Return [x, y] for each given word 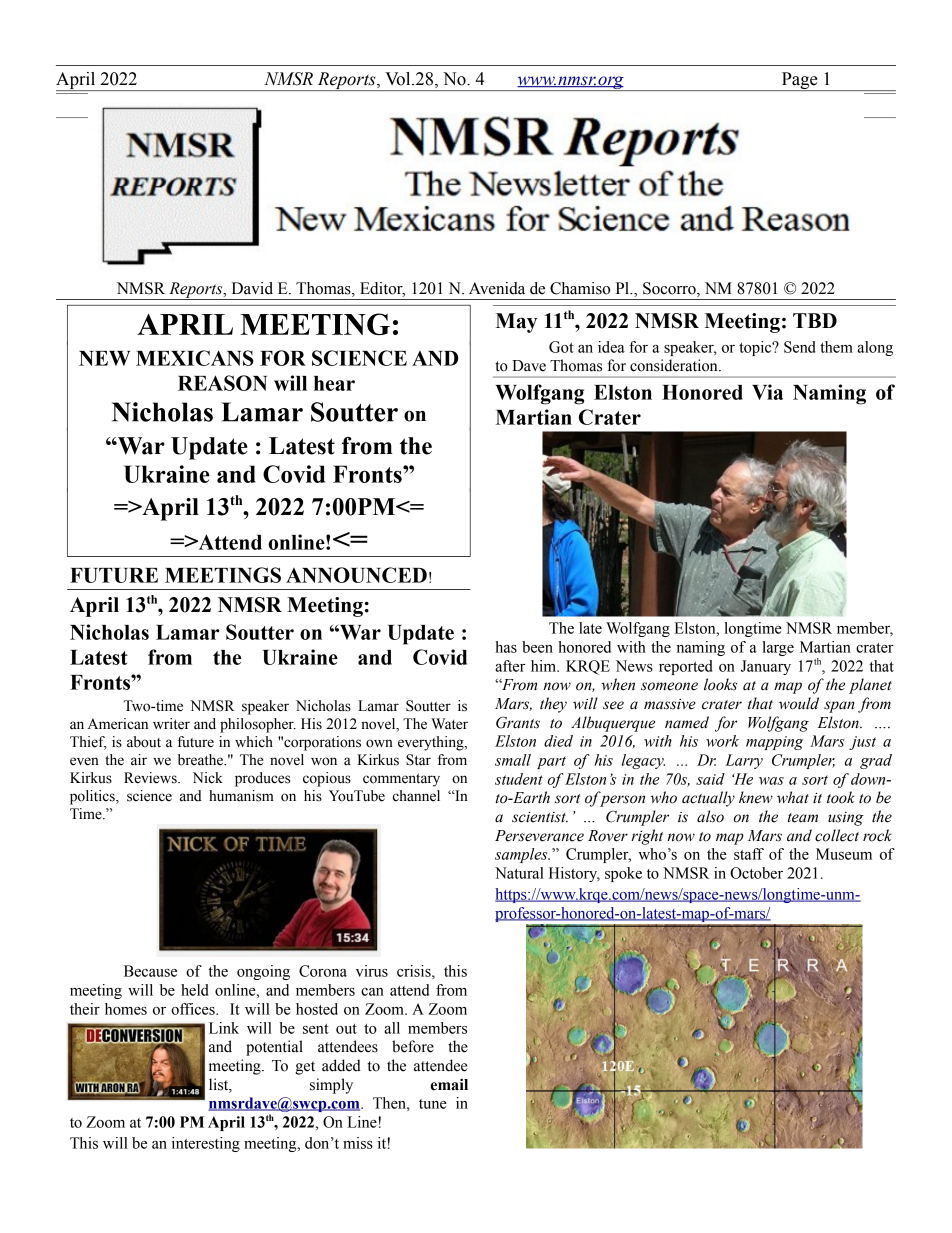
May [516, 323]
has [506, 647]
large [778, 648]
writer [171, 724]
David [252, 288]
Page [799, 81]
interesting [206, 1144]
